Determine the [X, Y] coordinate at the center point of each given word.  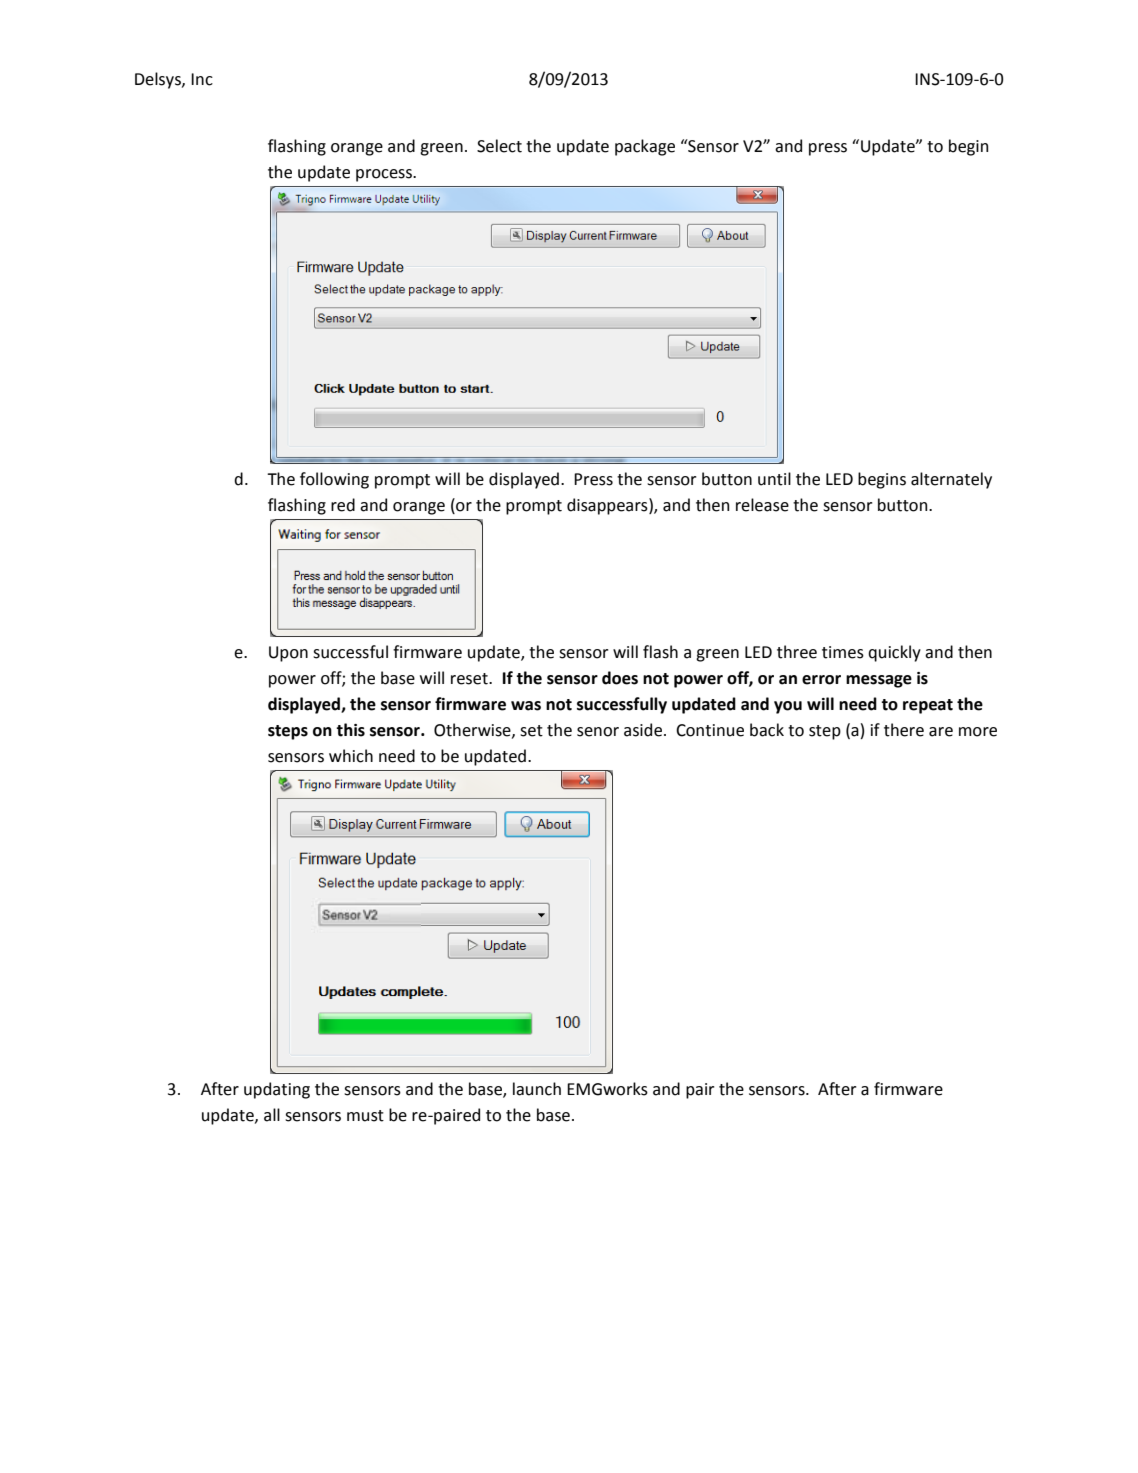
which [351, 756]
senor [598, 732]
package [645, 147]
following [334, 480]
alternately [951, 480]
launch [537, 1089]
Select [499, 146]
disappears [608, 506]
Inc [202, 79]
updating [277, 1090]
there [904, 730]
